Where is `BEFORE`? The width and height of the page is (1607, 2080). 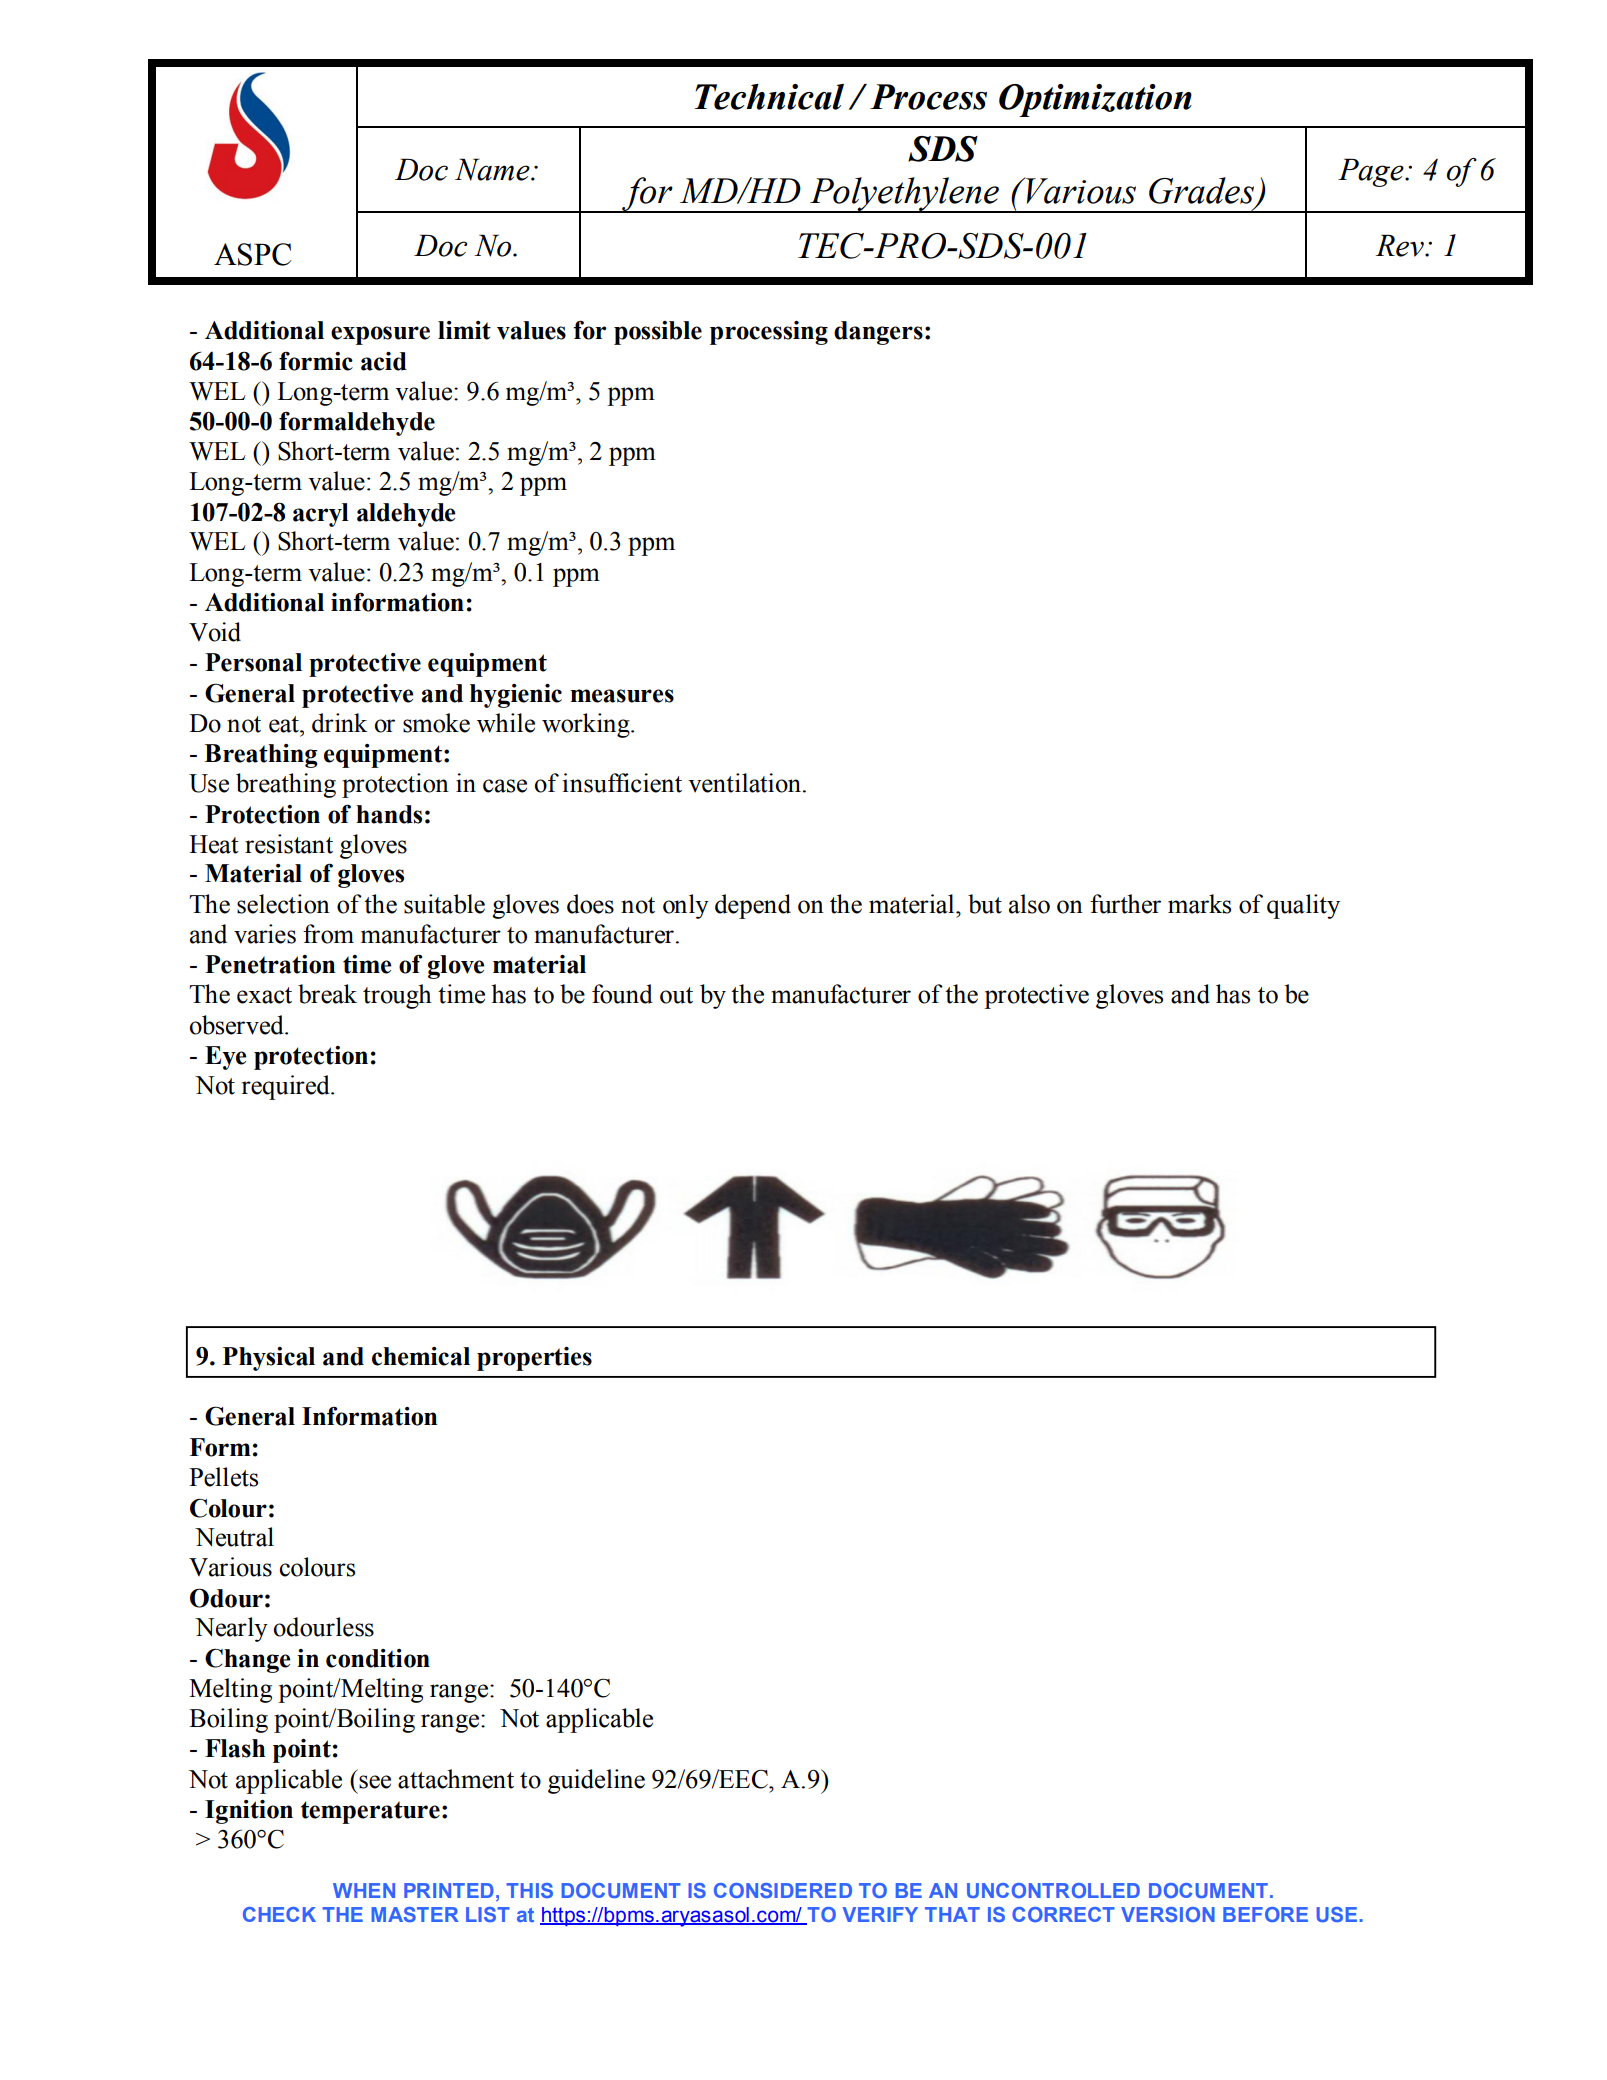
BEFORE is located at coordinates (1265, 1914).
